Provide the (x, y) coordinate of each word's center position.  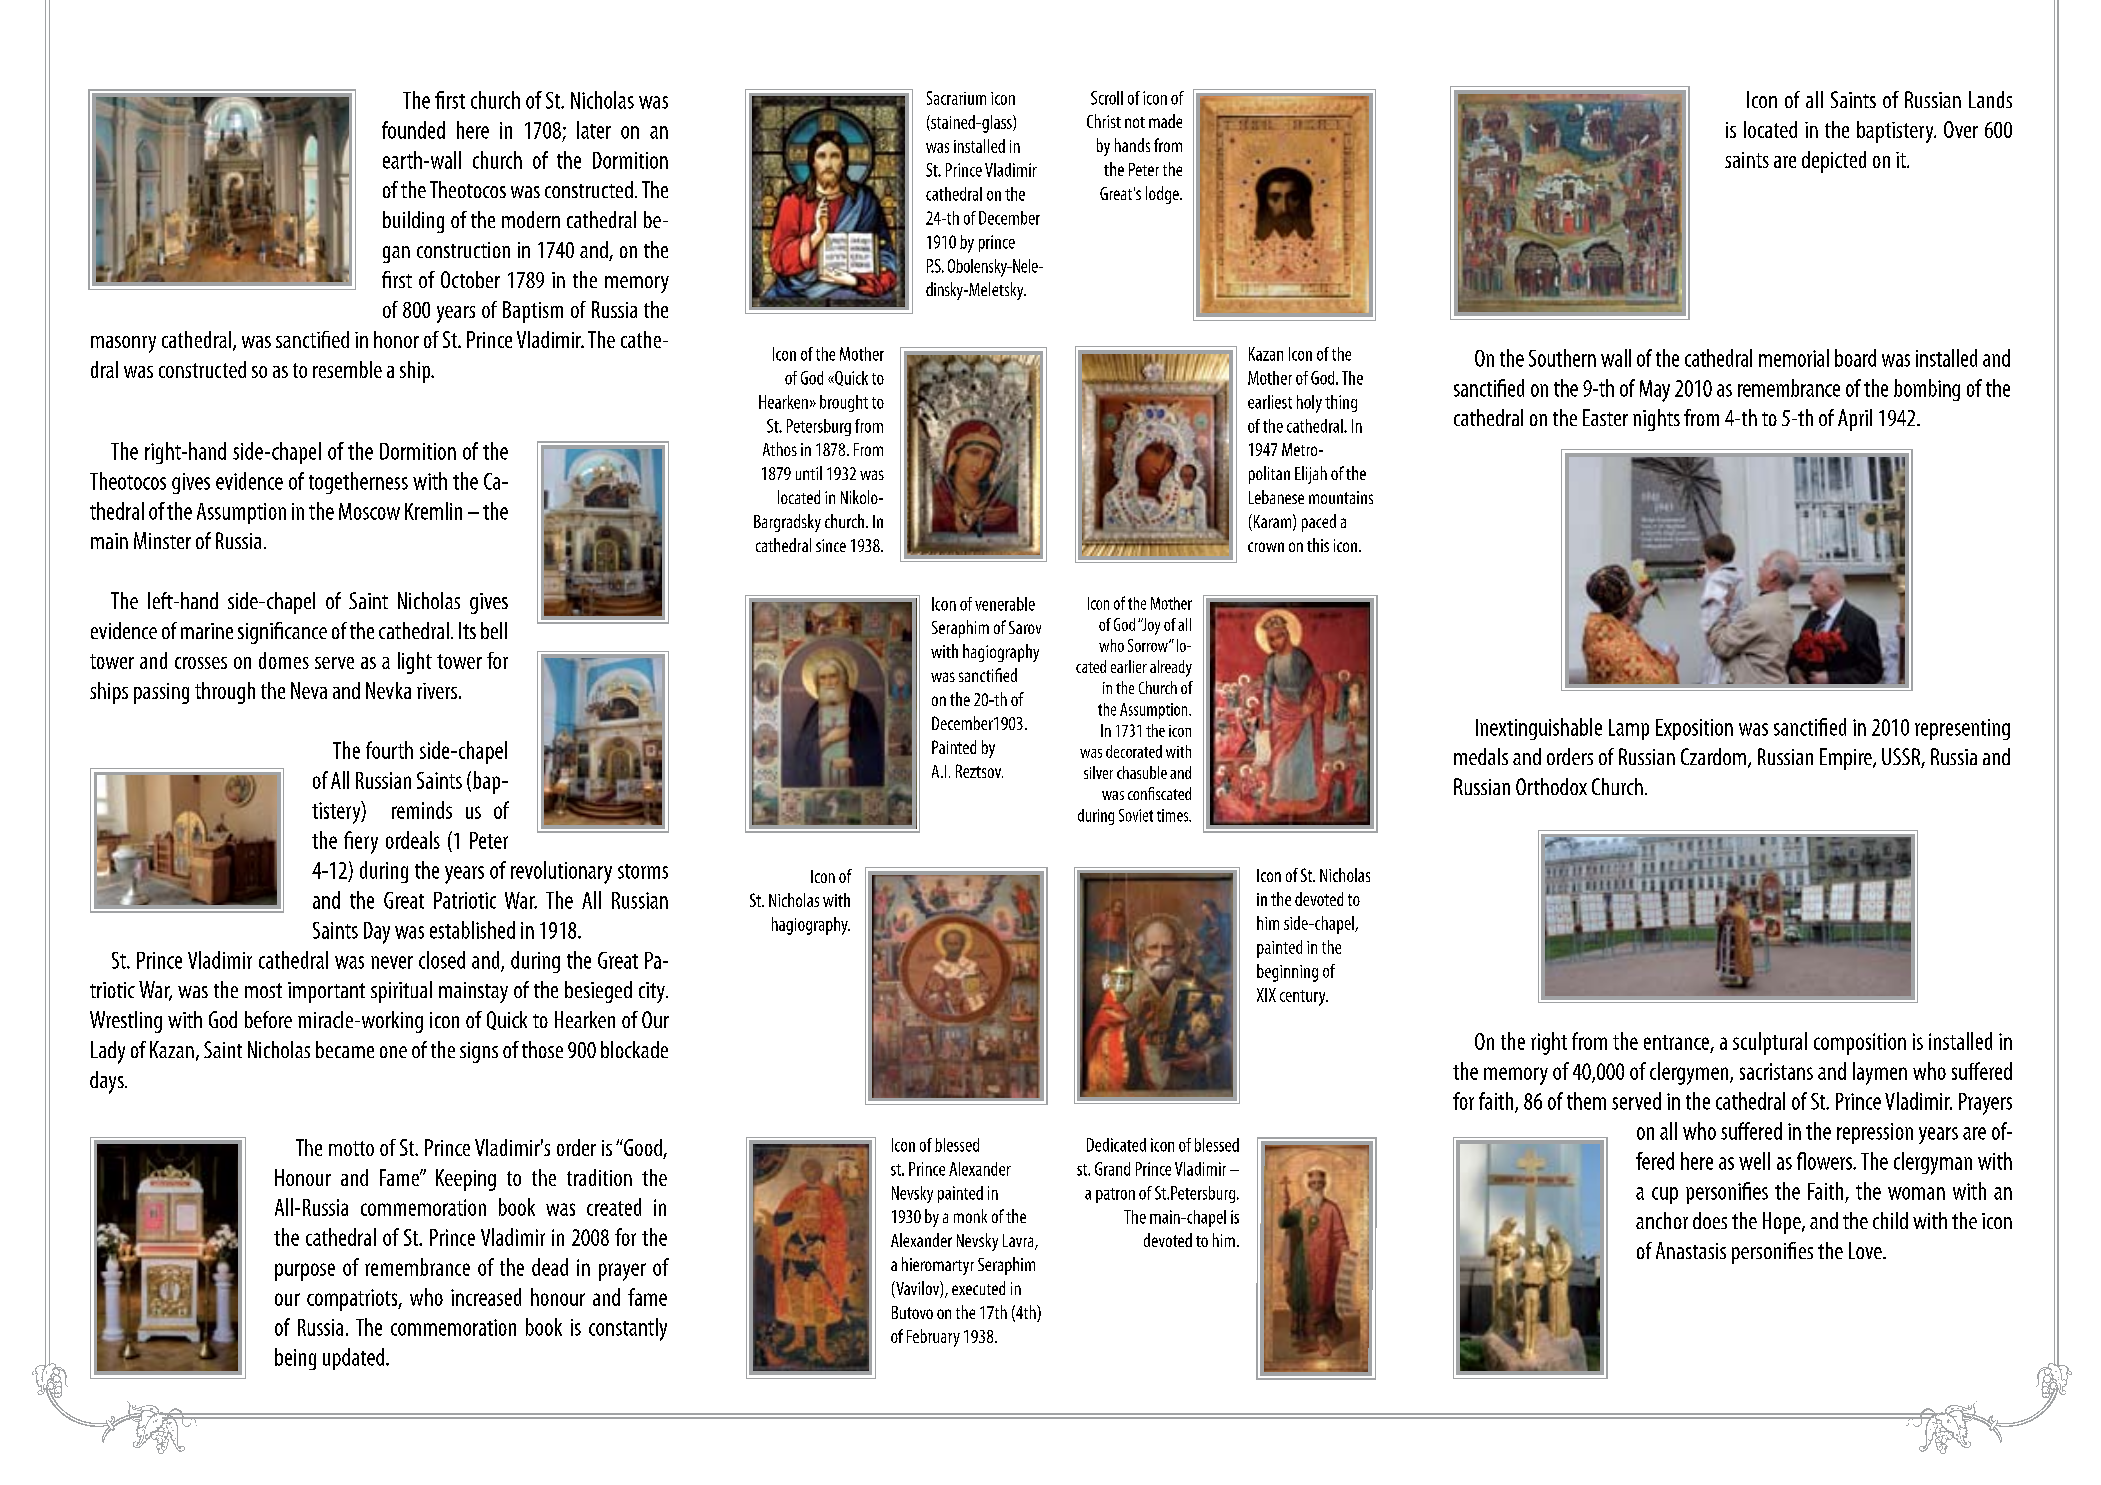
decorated (1134, 751)
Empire (1847, 759)
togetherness (358, 483)
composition (1860, 1044)
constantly (628, 1329)
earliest (1270, 402)
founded (413, 130)
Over (1961, 129)
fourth (389, 750)
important (326, 992)
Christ (1104, 121)
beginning (1287, 973)
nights (1656, 420)
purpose (305, 1272)
